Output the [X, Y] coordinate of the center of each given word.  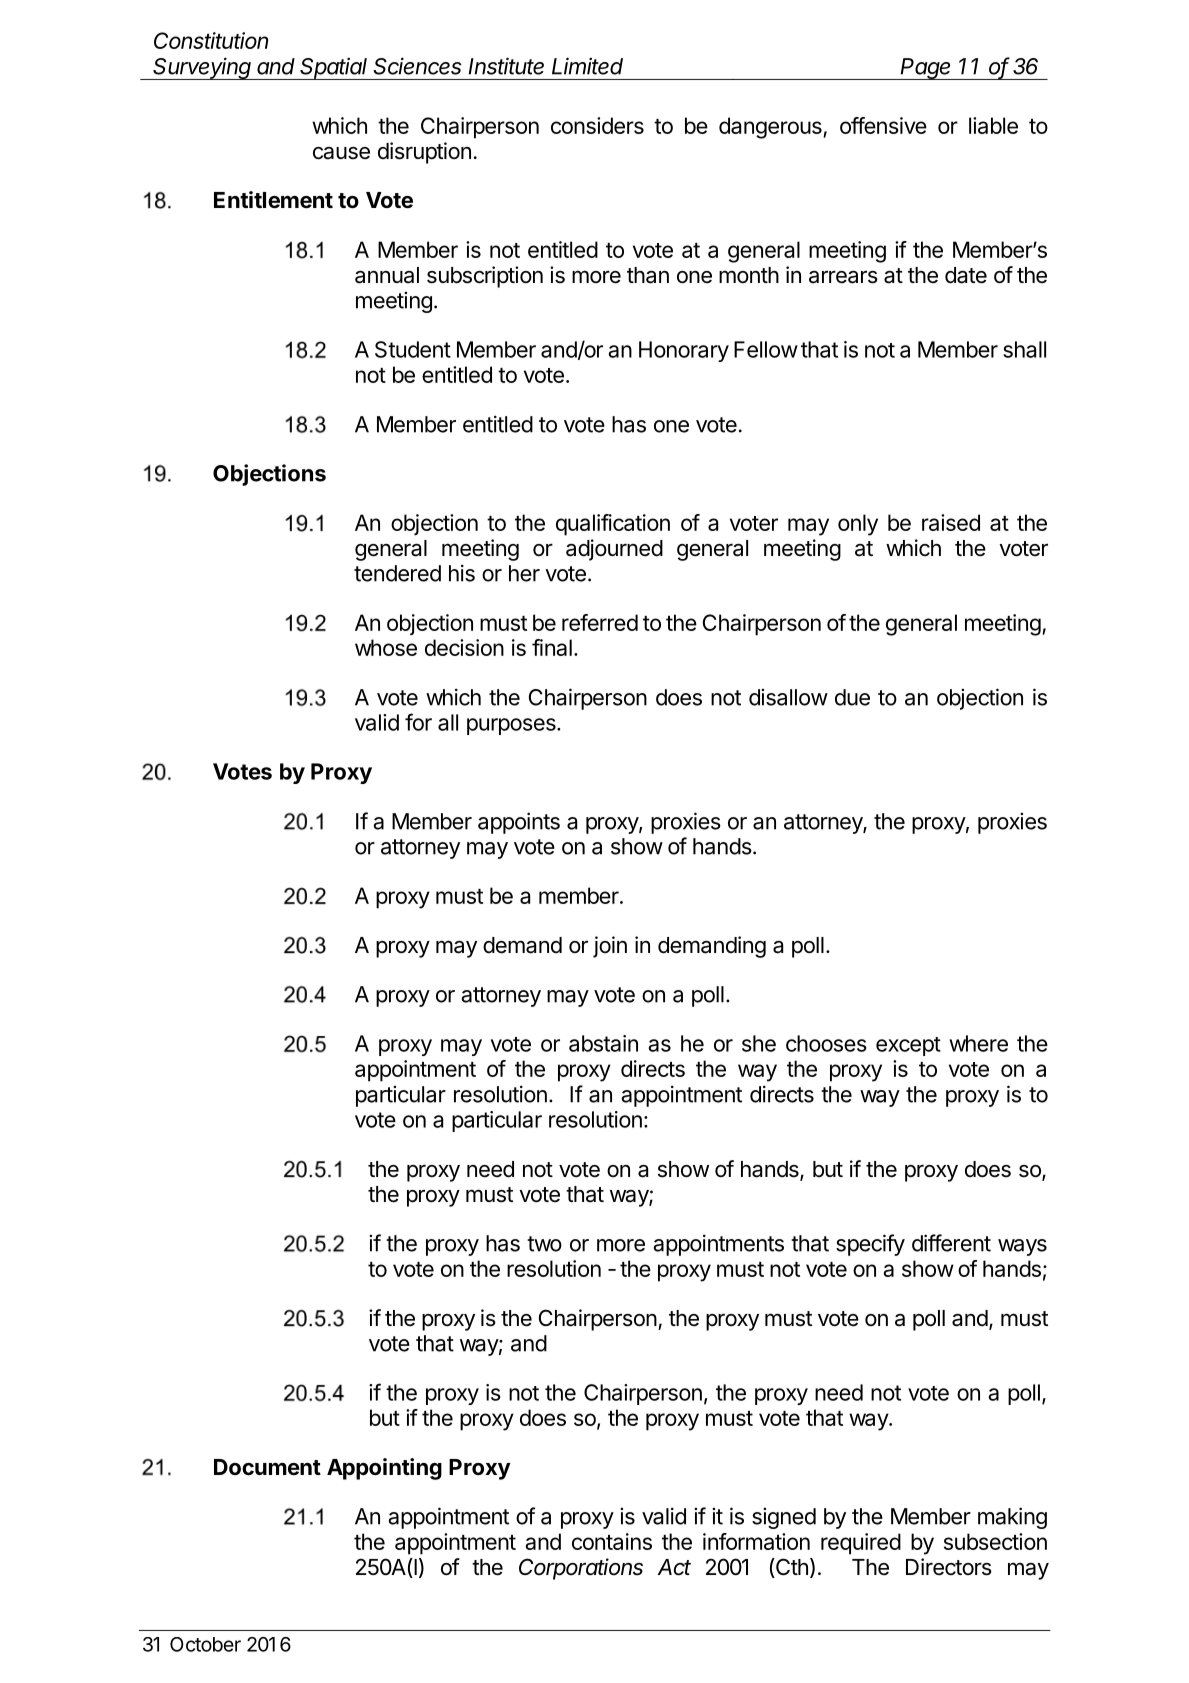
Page [926, 69]
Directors [949, 1567]
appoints [519, 823]
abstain [603, 1043]
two [544, 1244]
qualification [613, 525]
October [205, 1644]
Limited [587, 66]
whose [386, 647]
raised [951, 522]
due [852, 697]
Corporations [581, 1569]
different [951, 1243]
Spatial [335, 69]
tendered [397, 573]
